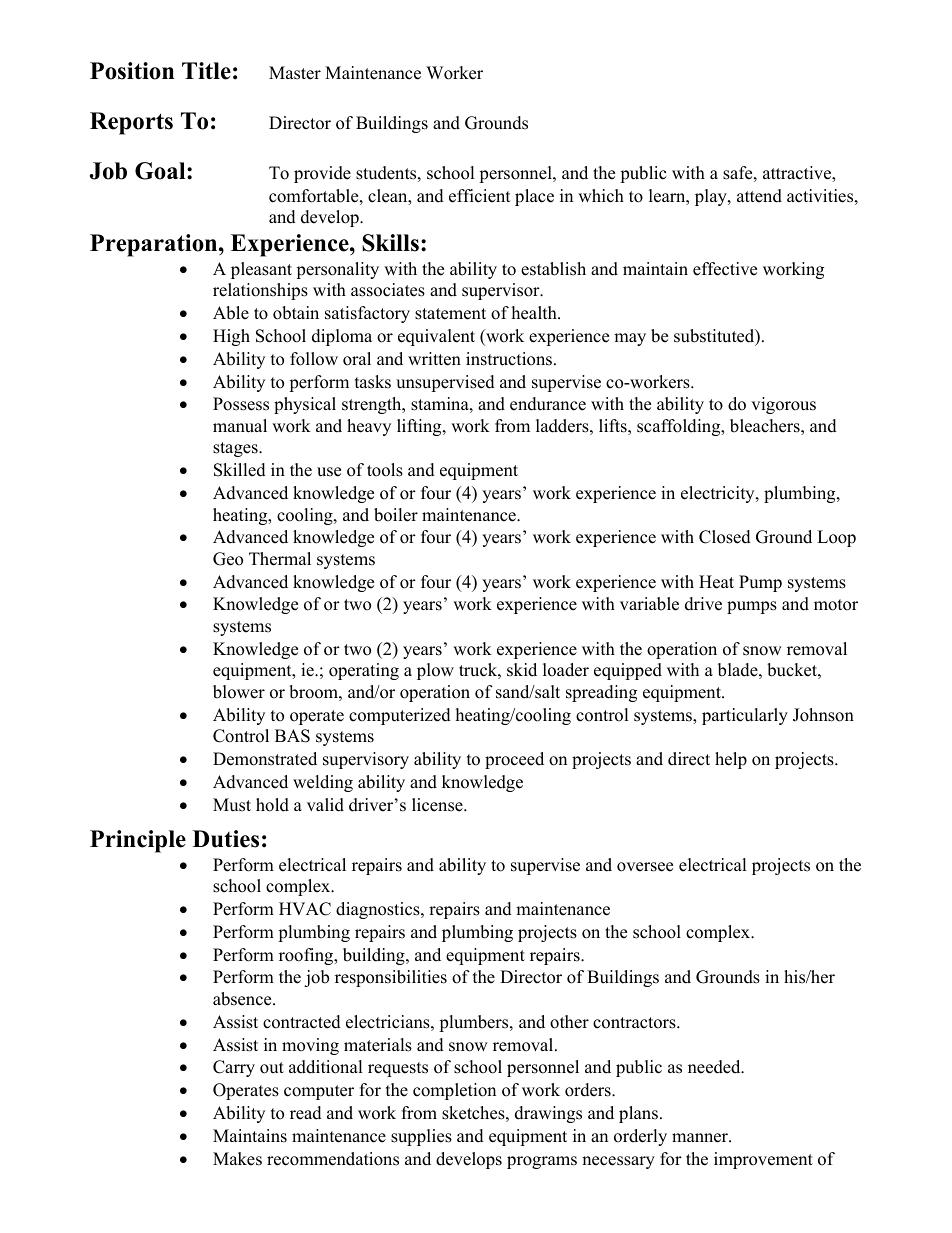 This image has width=952, height=1233. Describe the element at coordinates (450, 314) in the image. I see `statement` at that location.
